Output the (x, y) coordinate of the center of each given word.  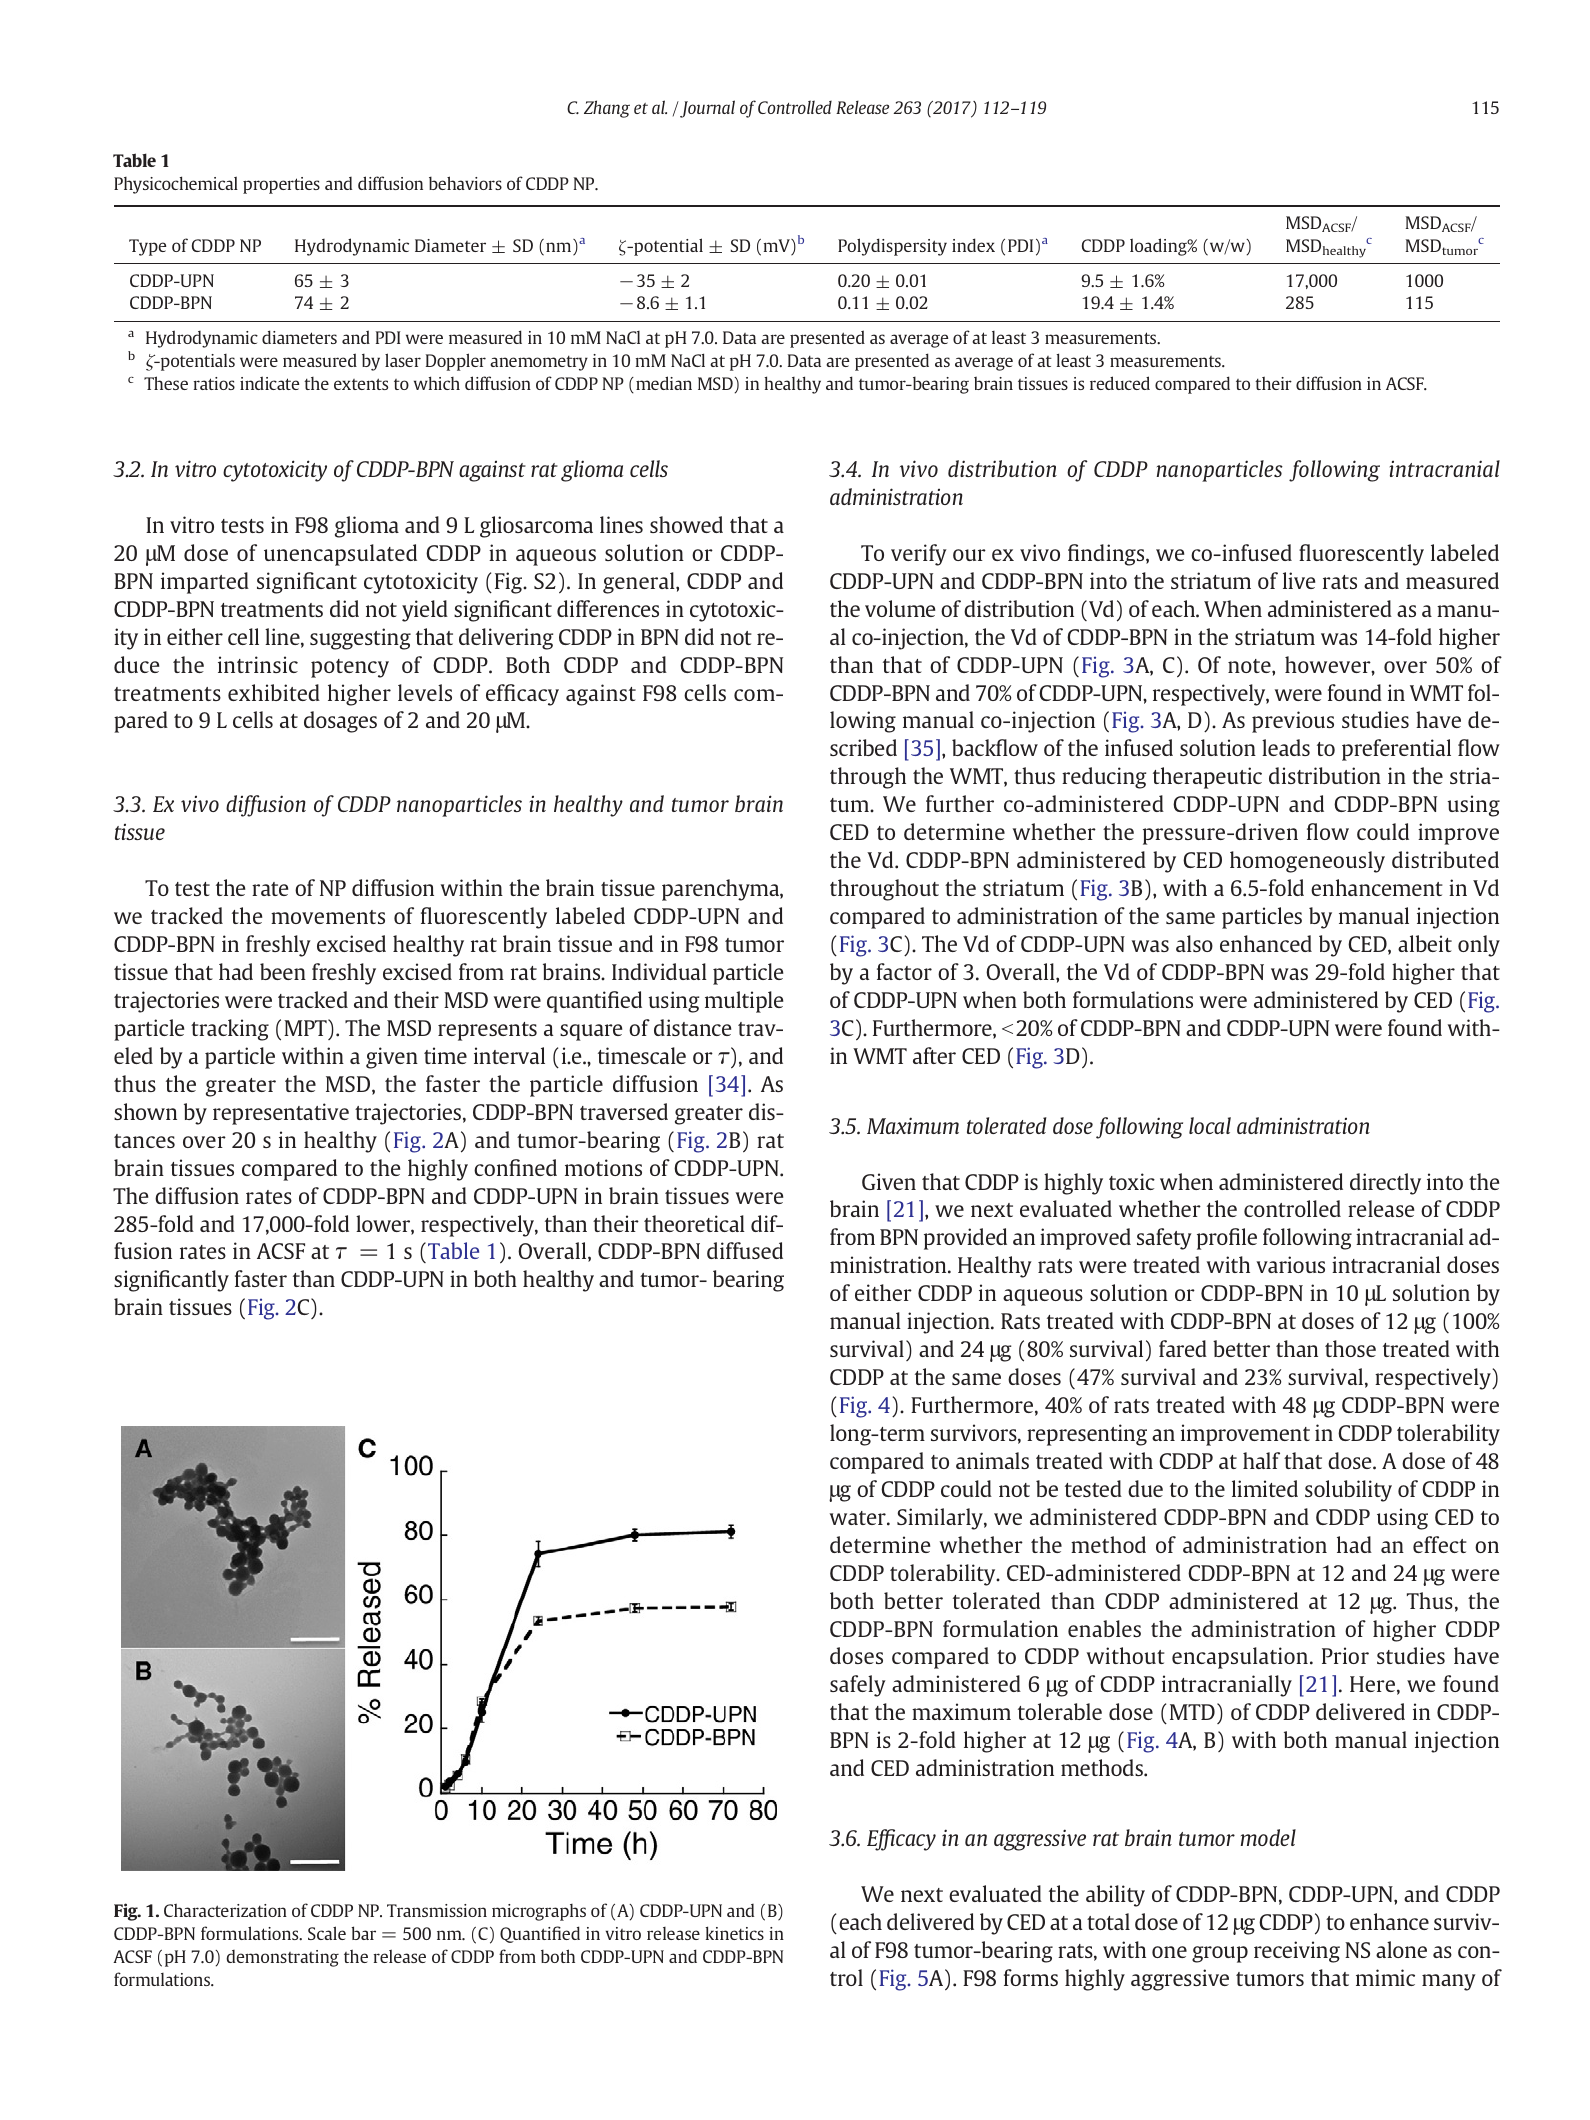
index (973, 245)
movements (328, 917)
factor (904, 971)
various (1290, 1264)
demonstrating (282, 1958)
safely (858, 1686)
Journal (706, 109)
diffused (745, 1250)
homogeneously (1307, 862)
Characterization (225, 1910)
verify (919, 555)
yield (425, 611)
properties (281, 185)
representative (281, 1114)
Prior (1345, 1655)
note (1250, 666)
